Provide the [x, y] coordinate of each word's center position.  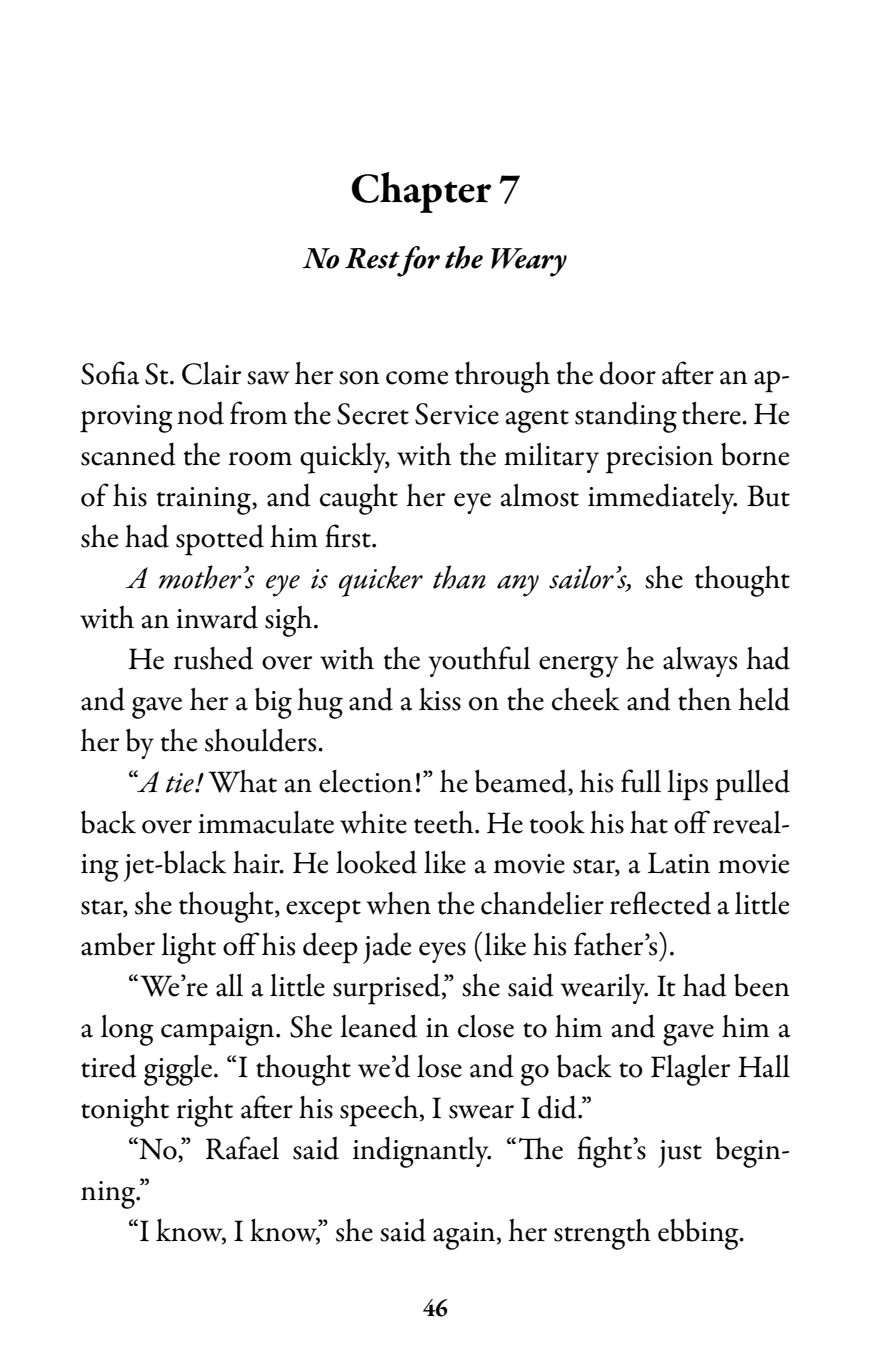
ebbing [699, 1234]
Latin [679, 863]
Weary [529, 262]
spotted [220, 540]
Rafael [242, 1148]
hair [258, 862]
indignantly [422, 1152]
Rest [372, 258]
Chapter [422, 192]
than [459, 577]
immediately [662, 498]
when [398, 903]
